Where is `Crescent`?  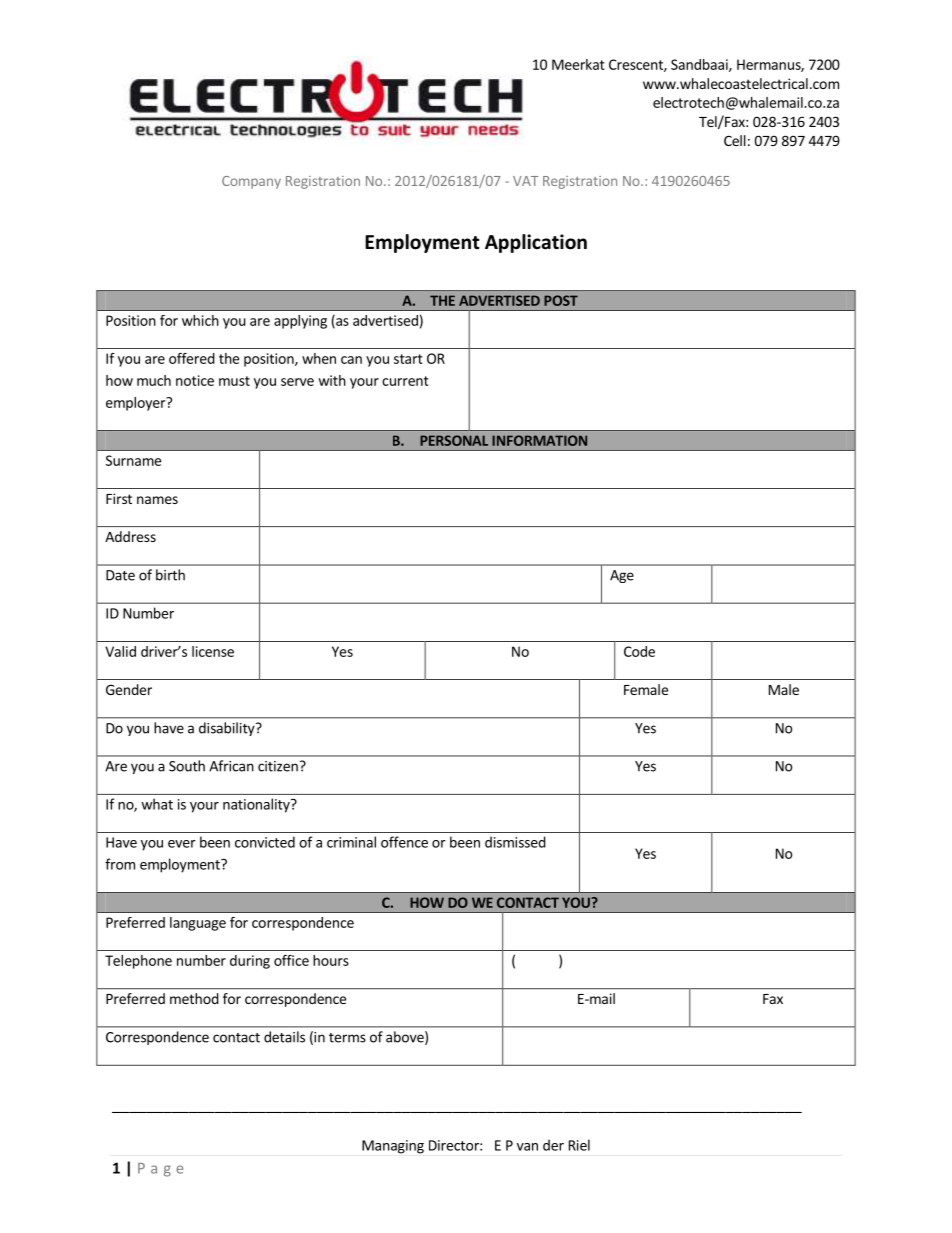
Crescent is located at coordinates (637, 65).
